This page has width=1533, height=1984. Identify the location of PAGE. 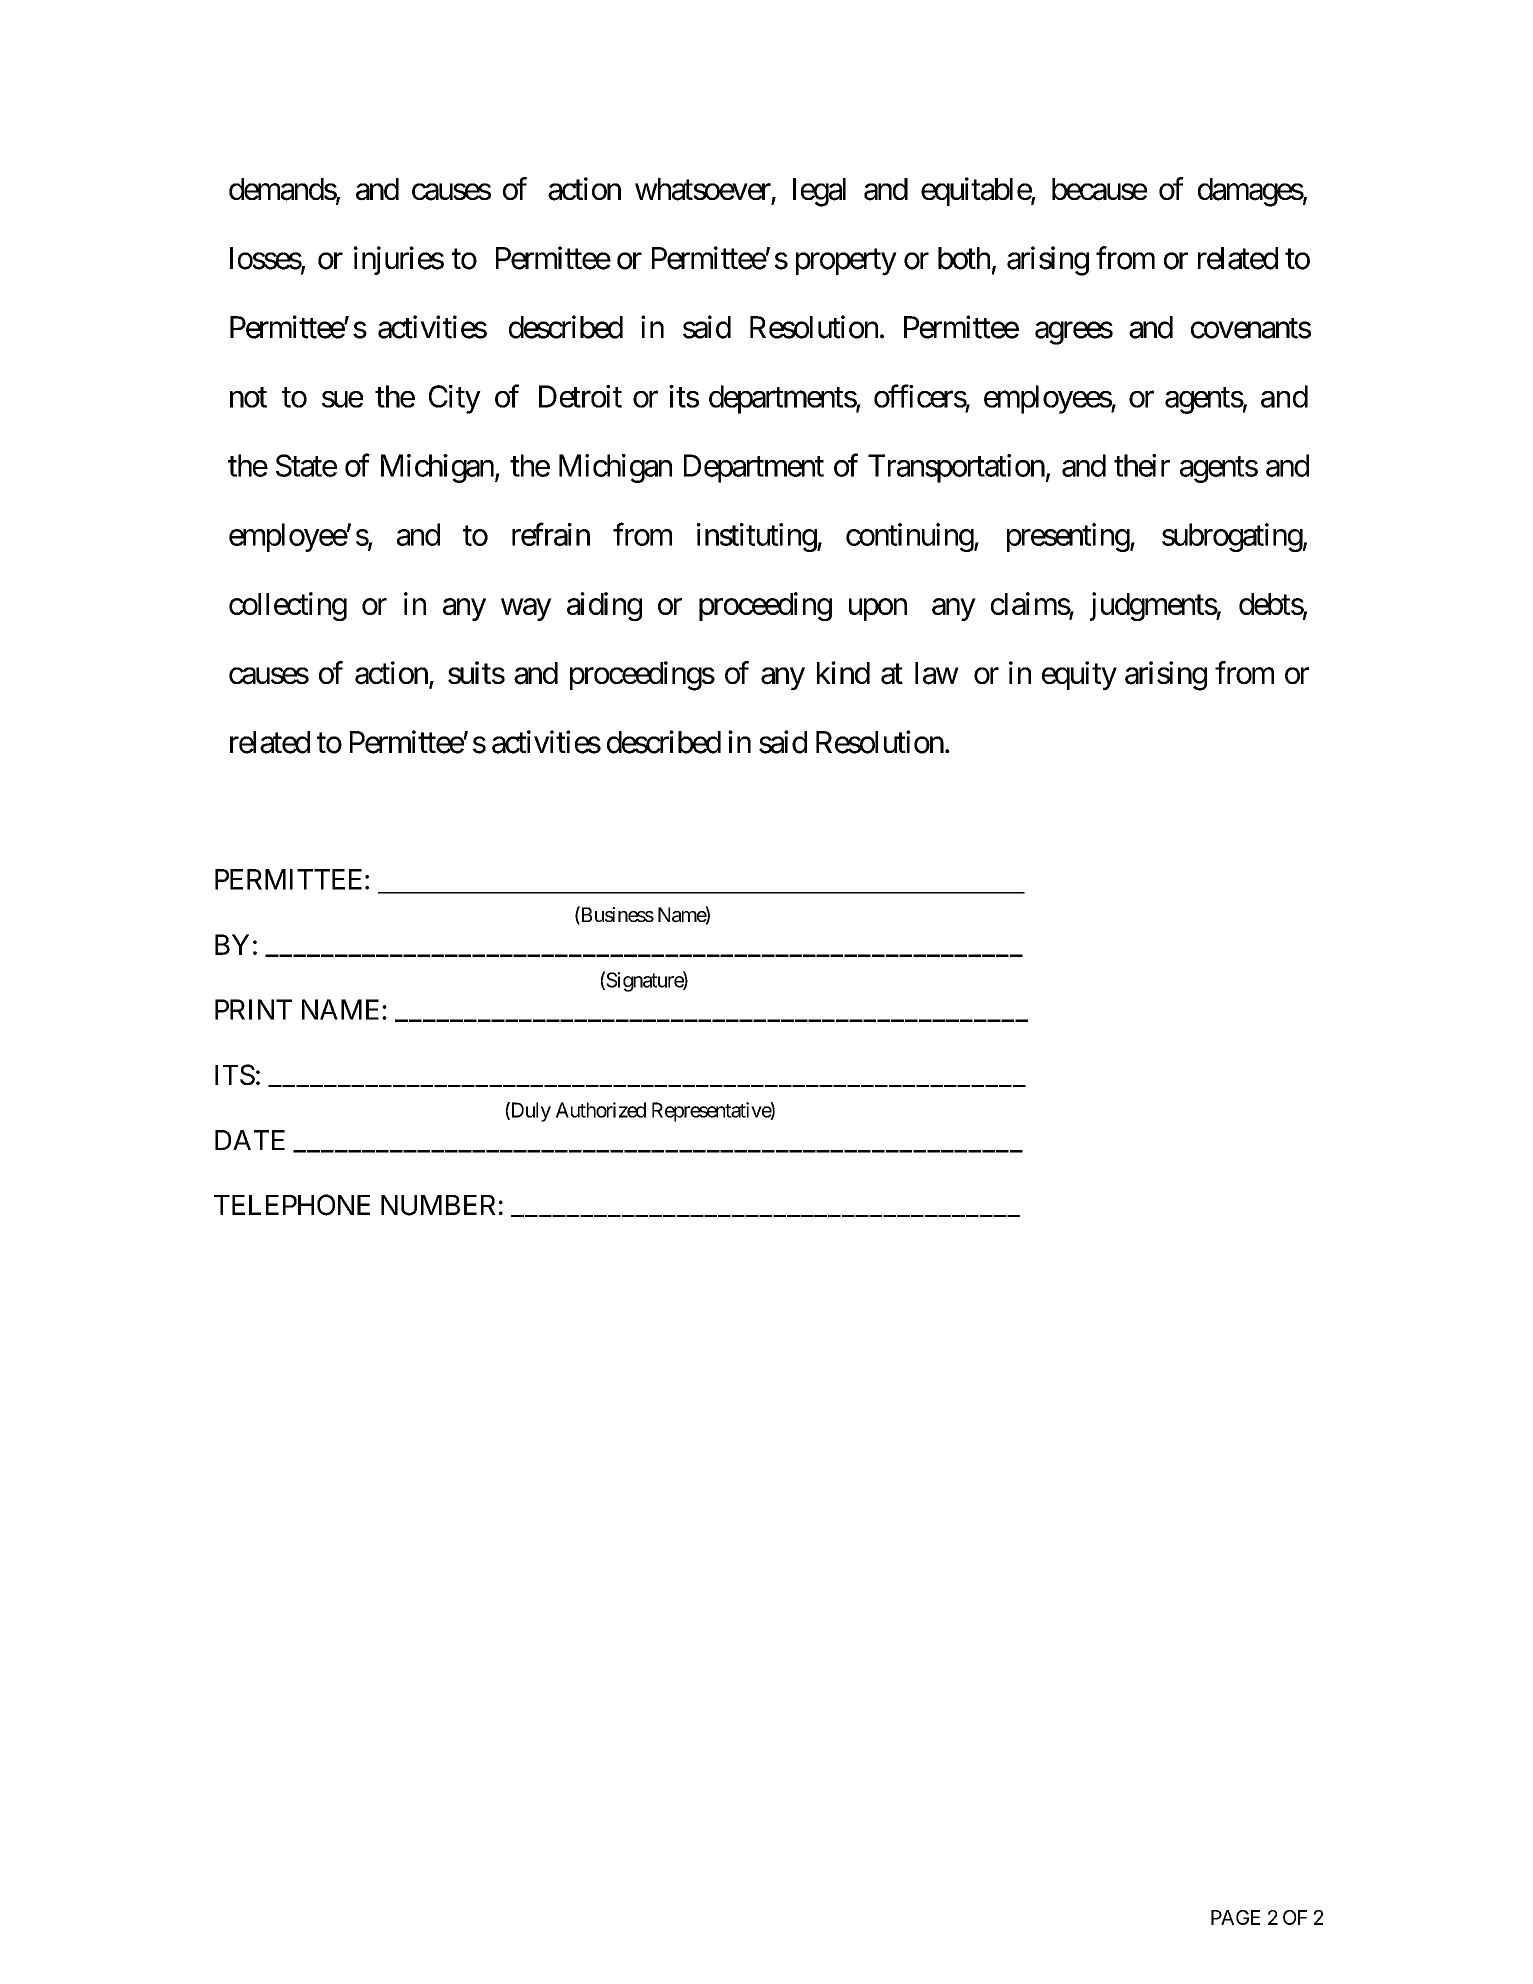
(1235, 1917).
